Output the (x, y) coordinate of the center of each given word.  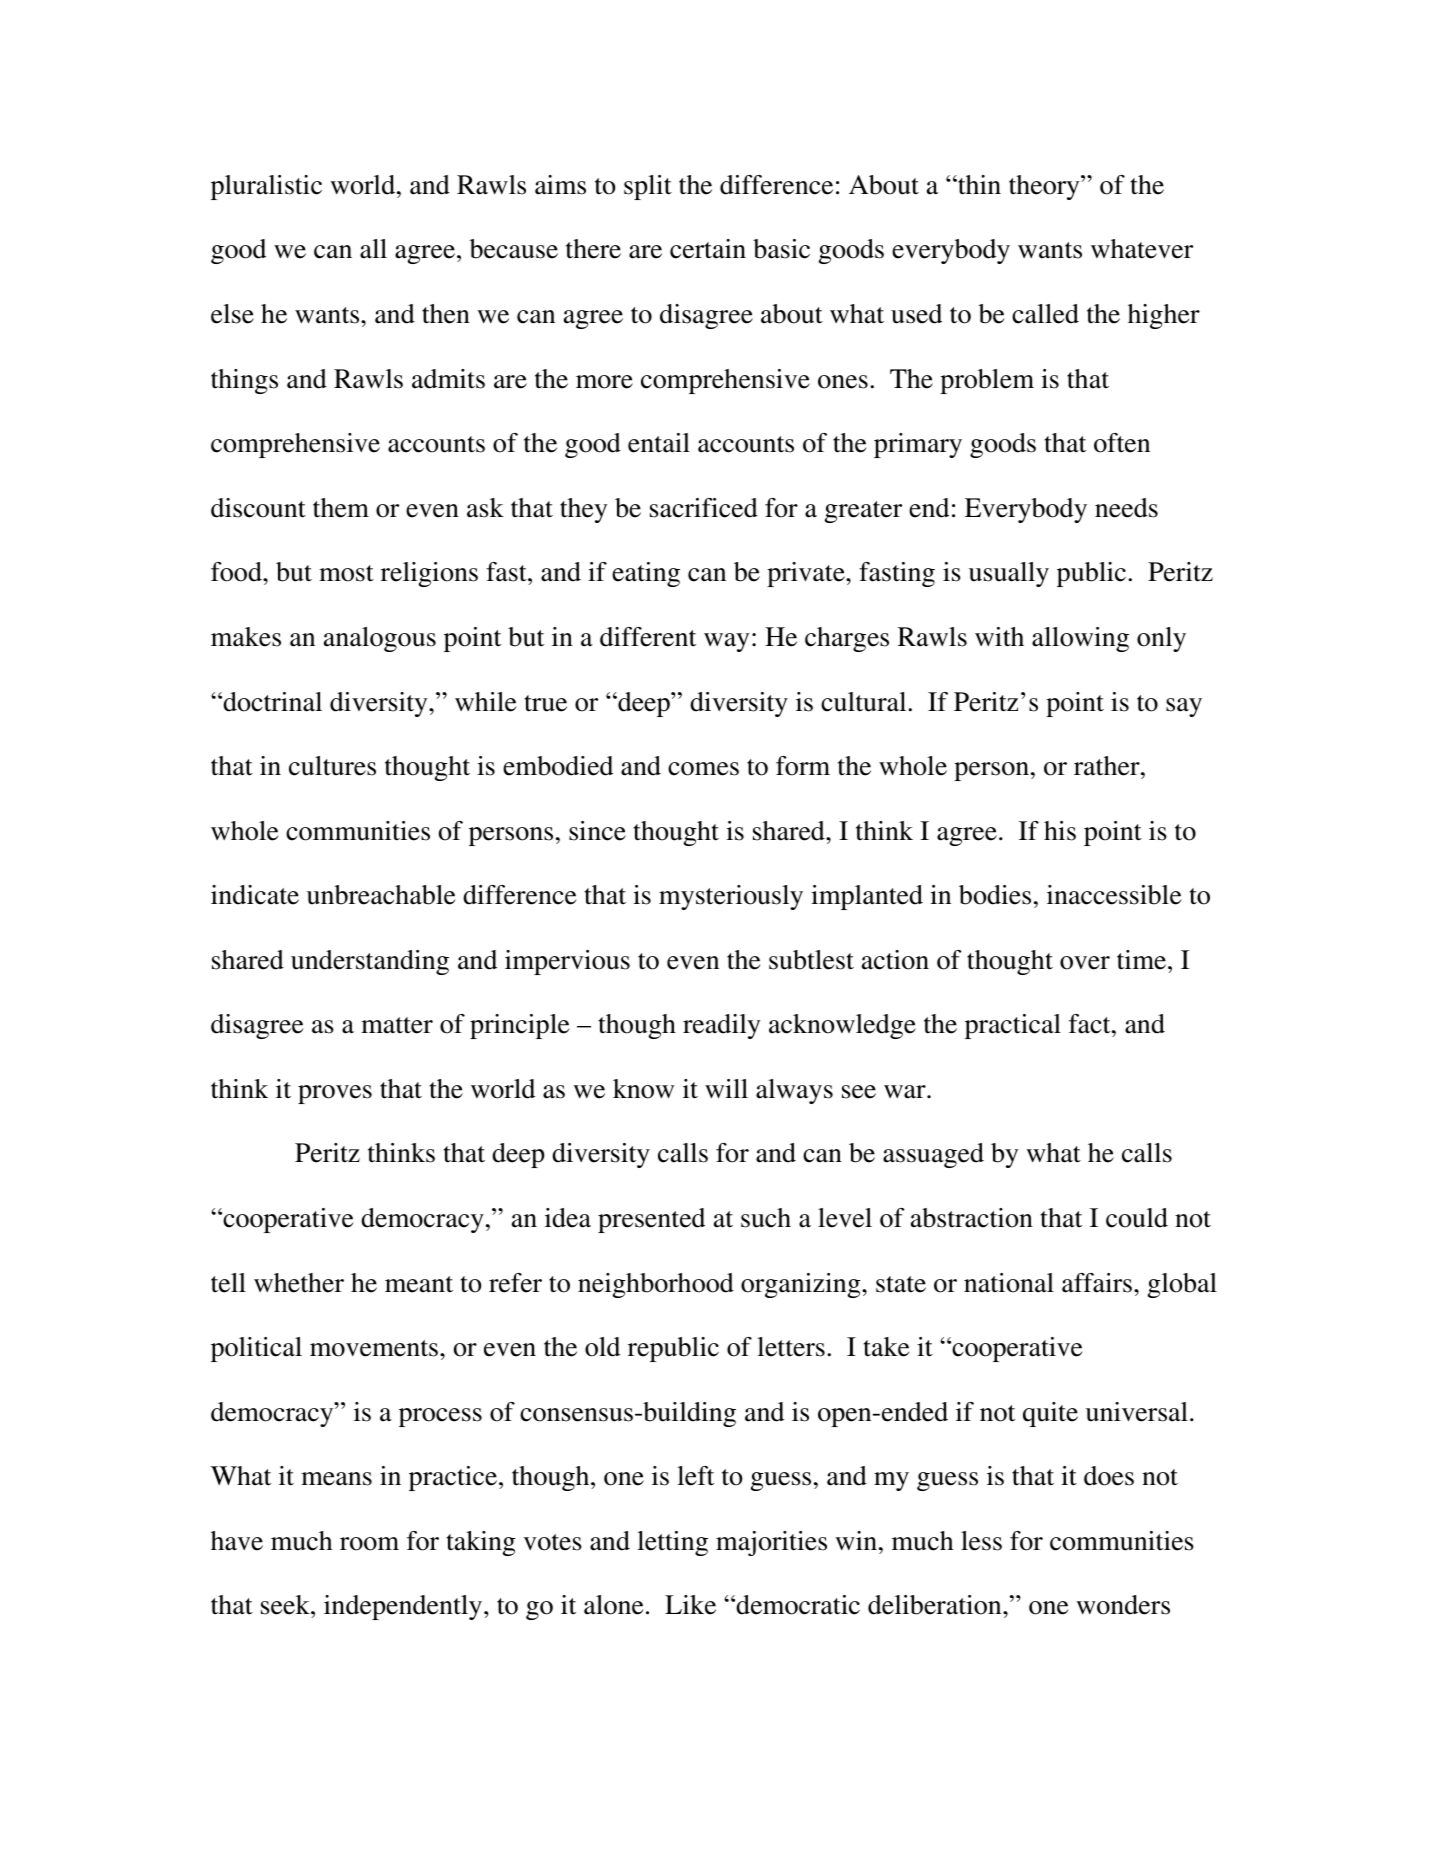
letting (672, 1543)
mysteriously (731, 897)
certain (708, 249)
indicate (255, 895)
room (369, 1544)
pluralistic (266, 187)
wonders (1123, 1605)
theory (1045, 187)
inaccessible (1114, 895)
